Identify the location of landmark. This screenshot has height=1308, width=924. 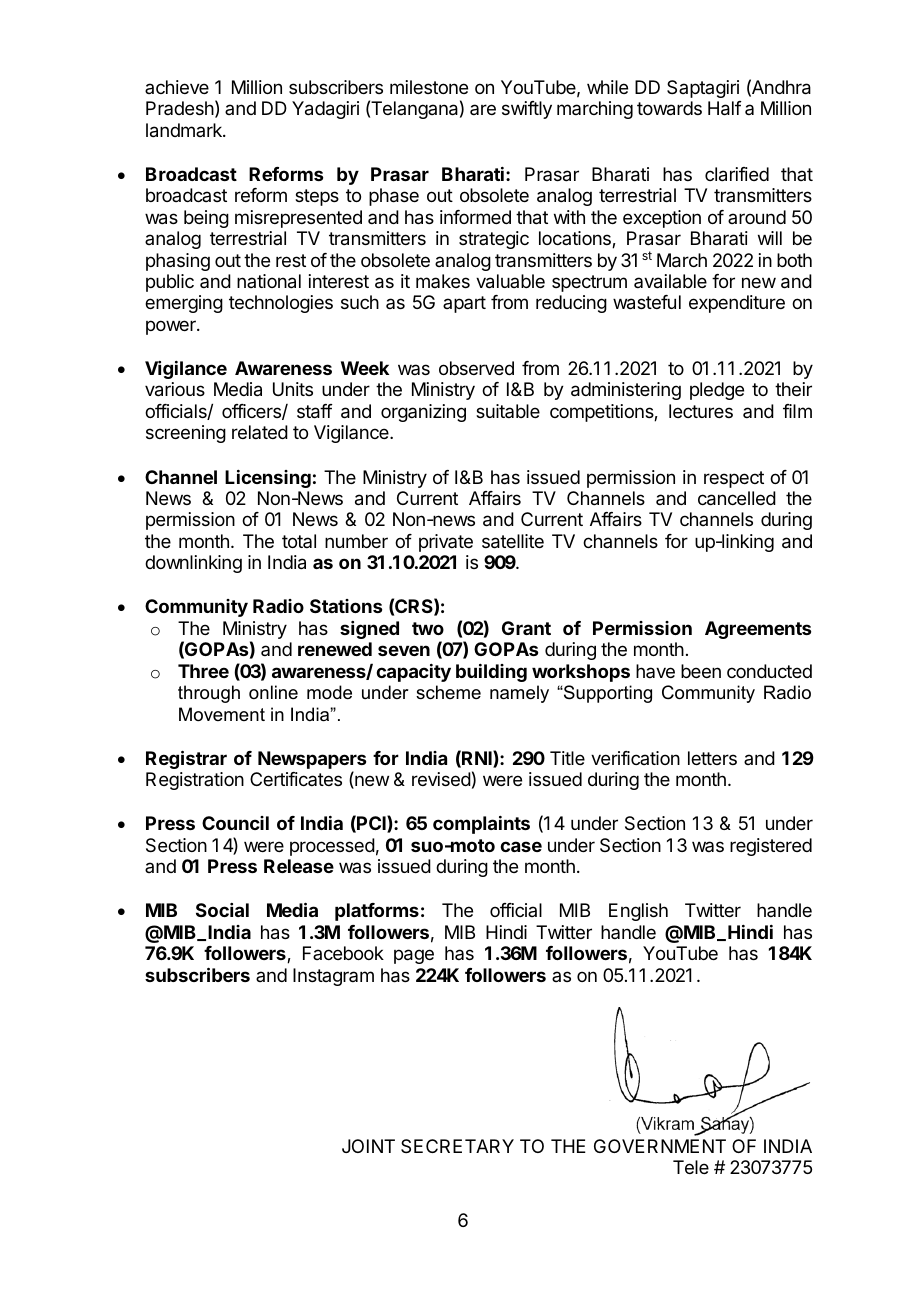
(185, 130).
